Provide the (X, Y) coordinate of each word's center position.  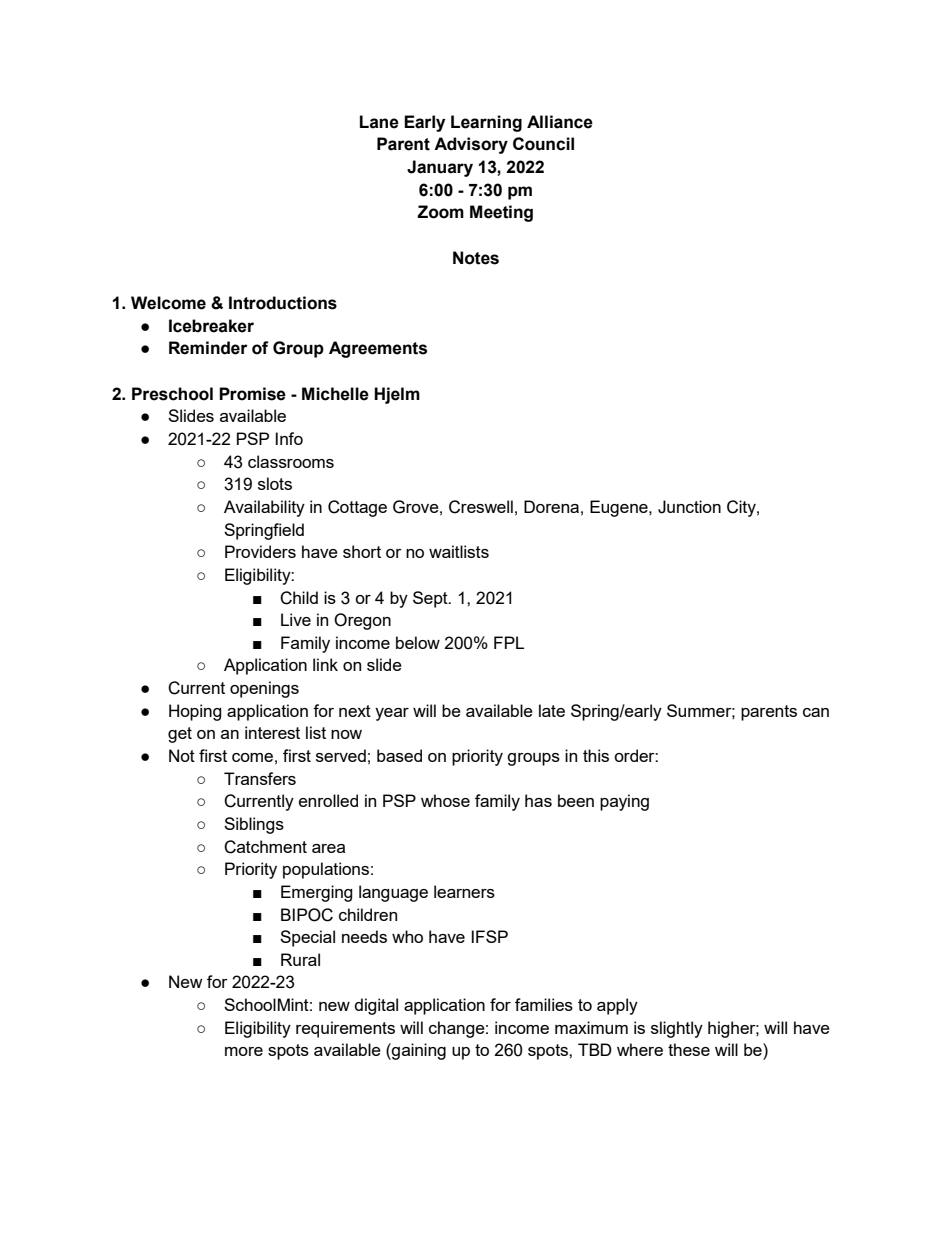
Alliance (560, 122)
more (244, 1051)
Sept (431, 599)
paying (624, 802)
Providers (260, 551)
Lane (379, 122)
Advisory (471, 145)
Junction (689, 507)
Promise (252, 394)
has (538, 800)
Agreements (378, 349)
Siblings (254, 825)
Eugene (620, 508)
